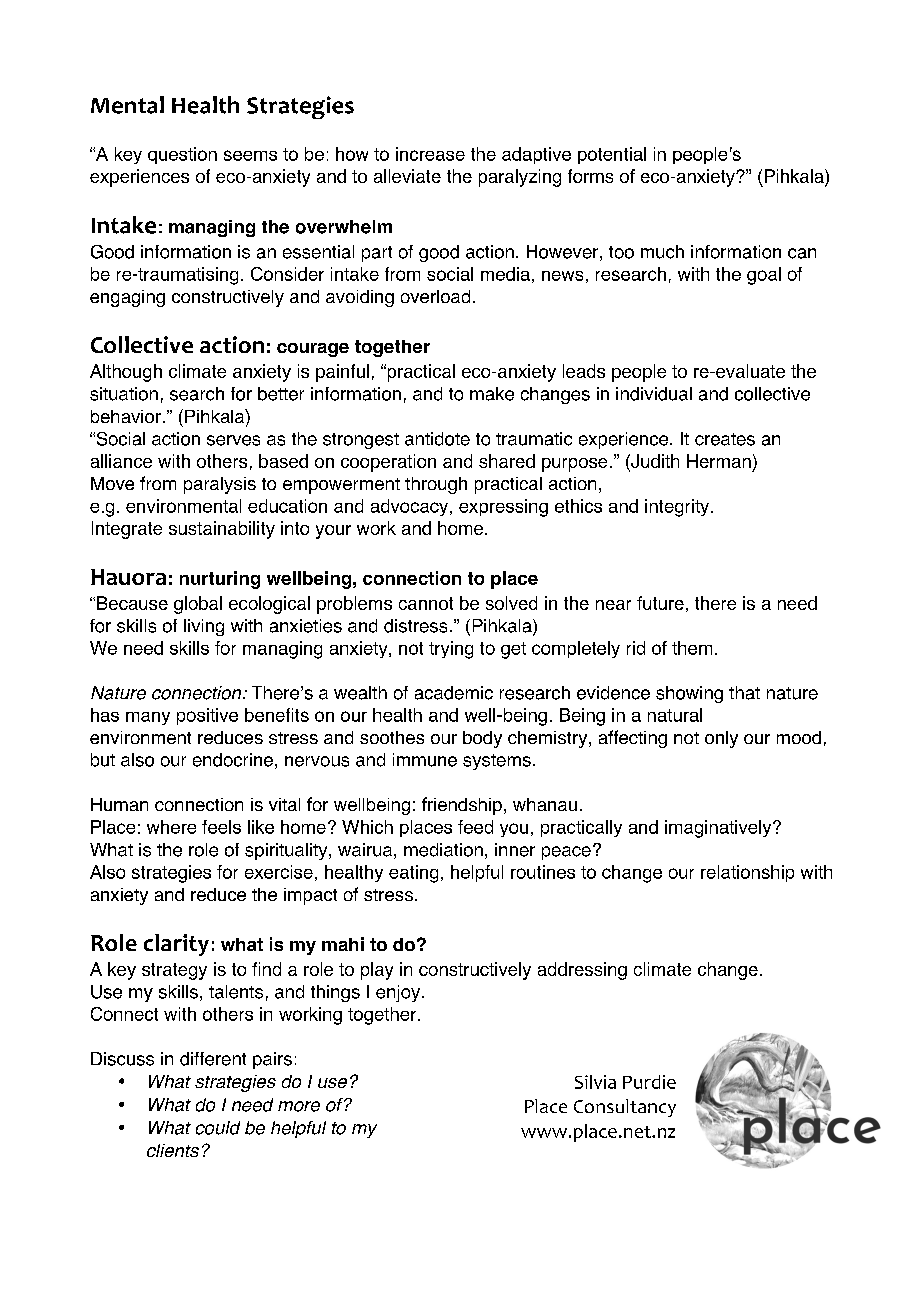 This image has width=924, height=1308. What do you see at coordinates (747, 873) in the image?
I see `relationship` at bounding box center [747, 873].
